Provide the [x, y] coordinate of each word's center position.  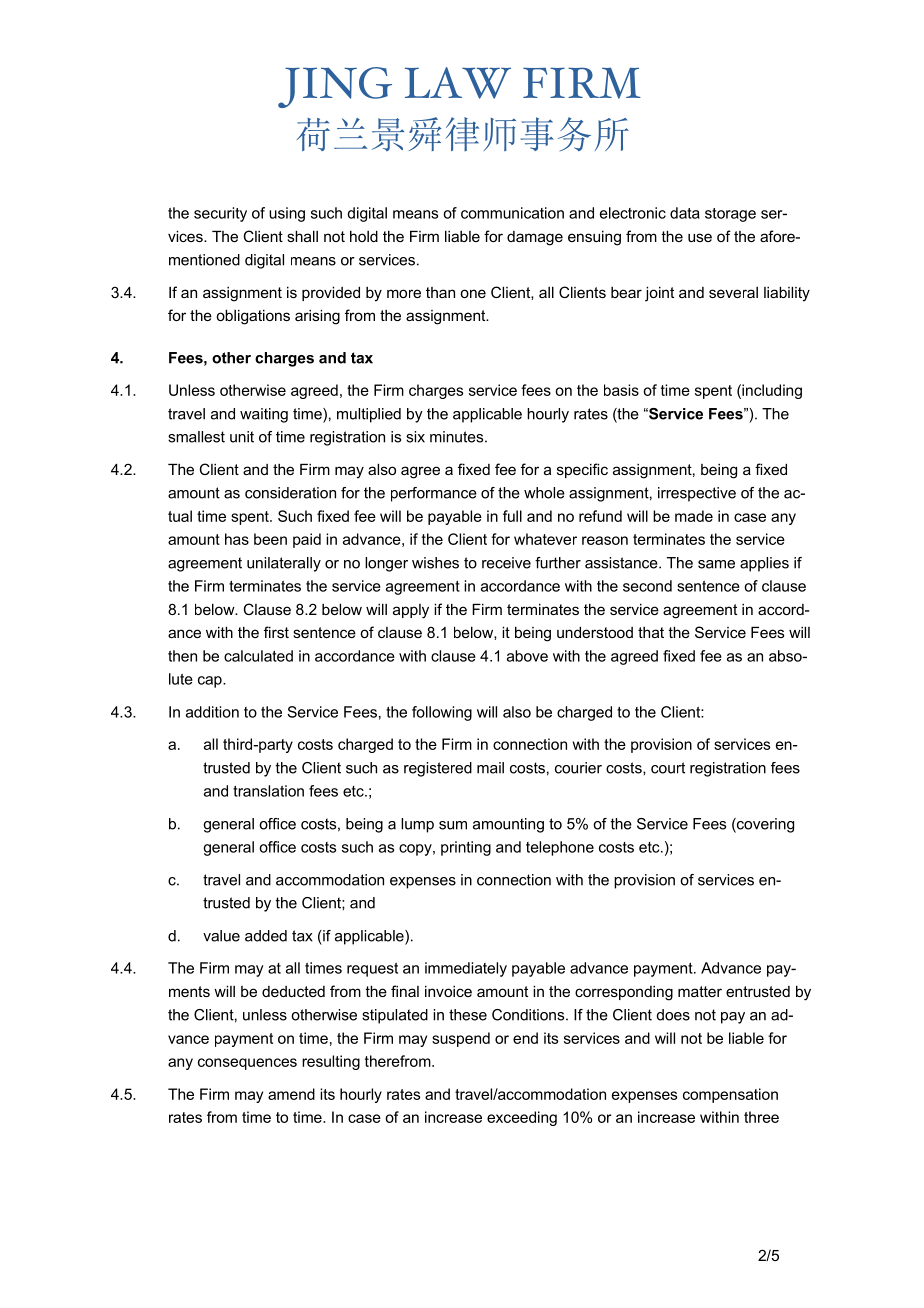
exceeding [522, 1118]
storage [730, 215]
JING [335, 87]
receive [506, 563]
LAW [458, 83]
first [276, 632]
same [716, 564]
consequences [247, 1064]
